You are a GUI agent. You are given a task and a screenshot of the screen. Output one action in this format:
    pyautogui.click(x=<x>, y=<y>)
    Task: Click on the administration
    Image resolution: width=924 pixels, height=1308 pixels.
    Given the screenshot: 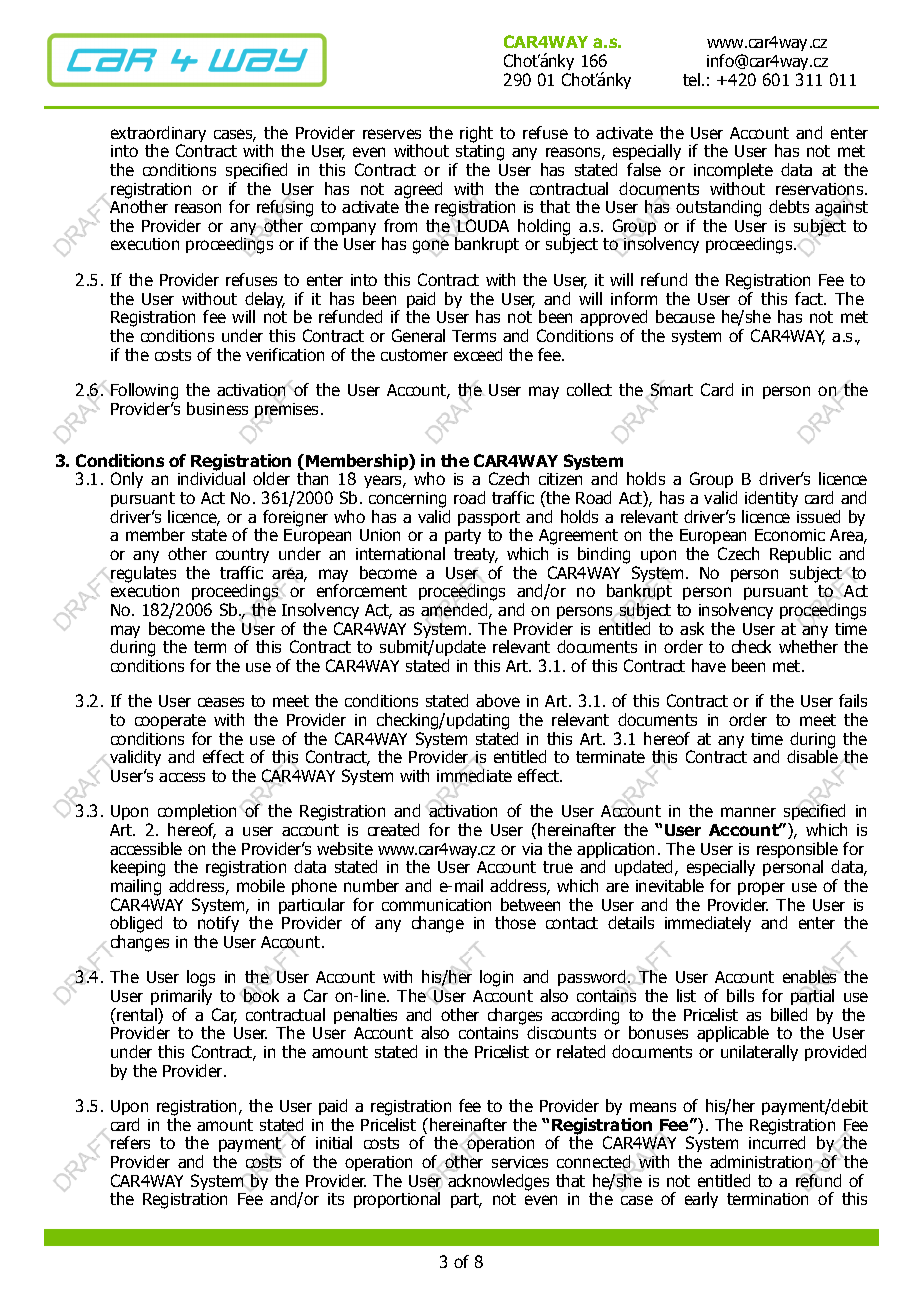 What is the action you would take?
    pyautogui.click(x=761, y=1161)
